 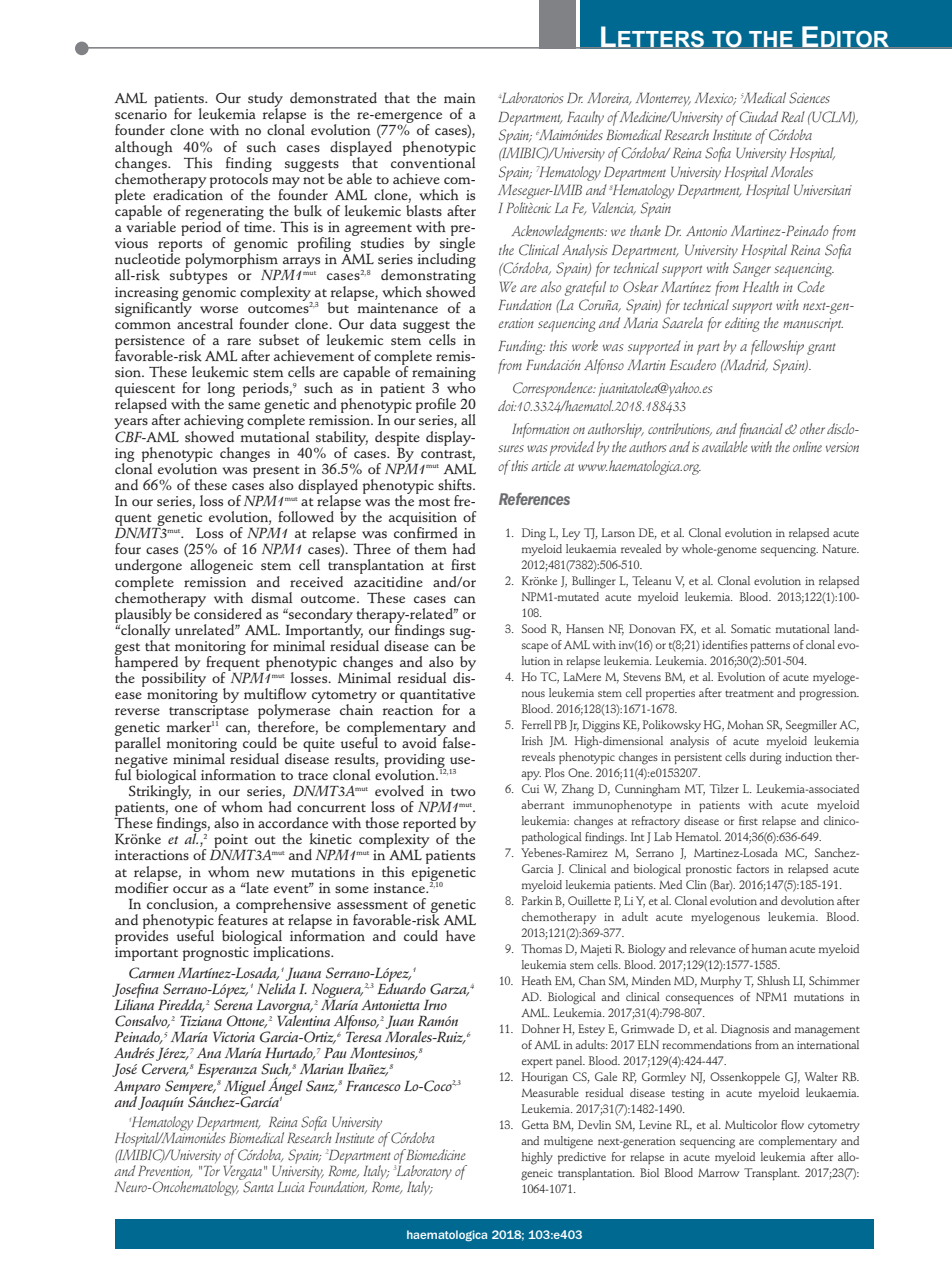 What do you see at coordinates (258, 1186) in the image?
I see `Santa` at bounding box center [258, 1186].
